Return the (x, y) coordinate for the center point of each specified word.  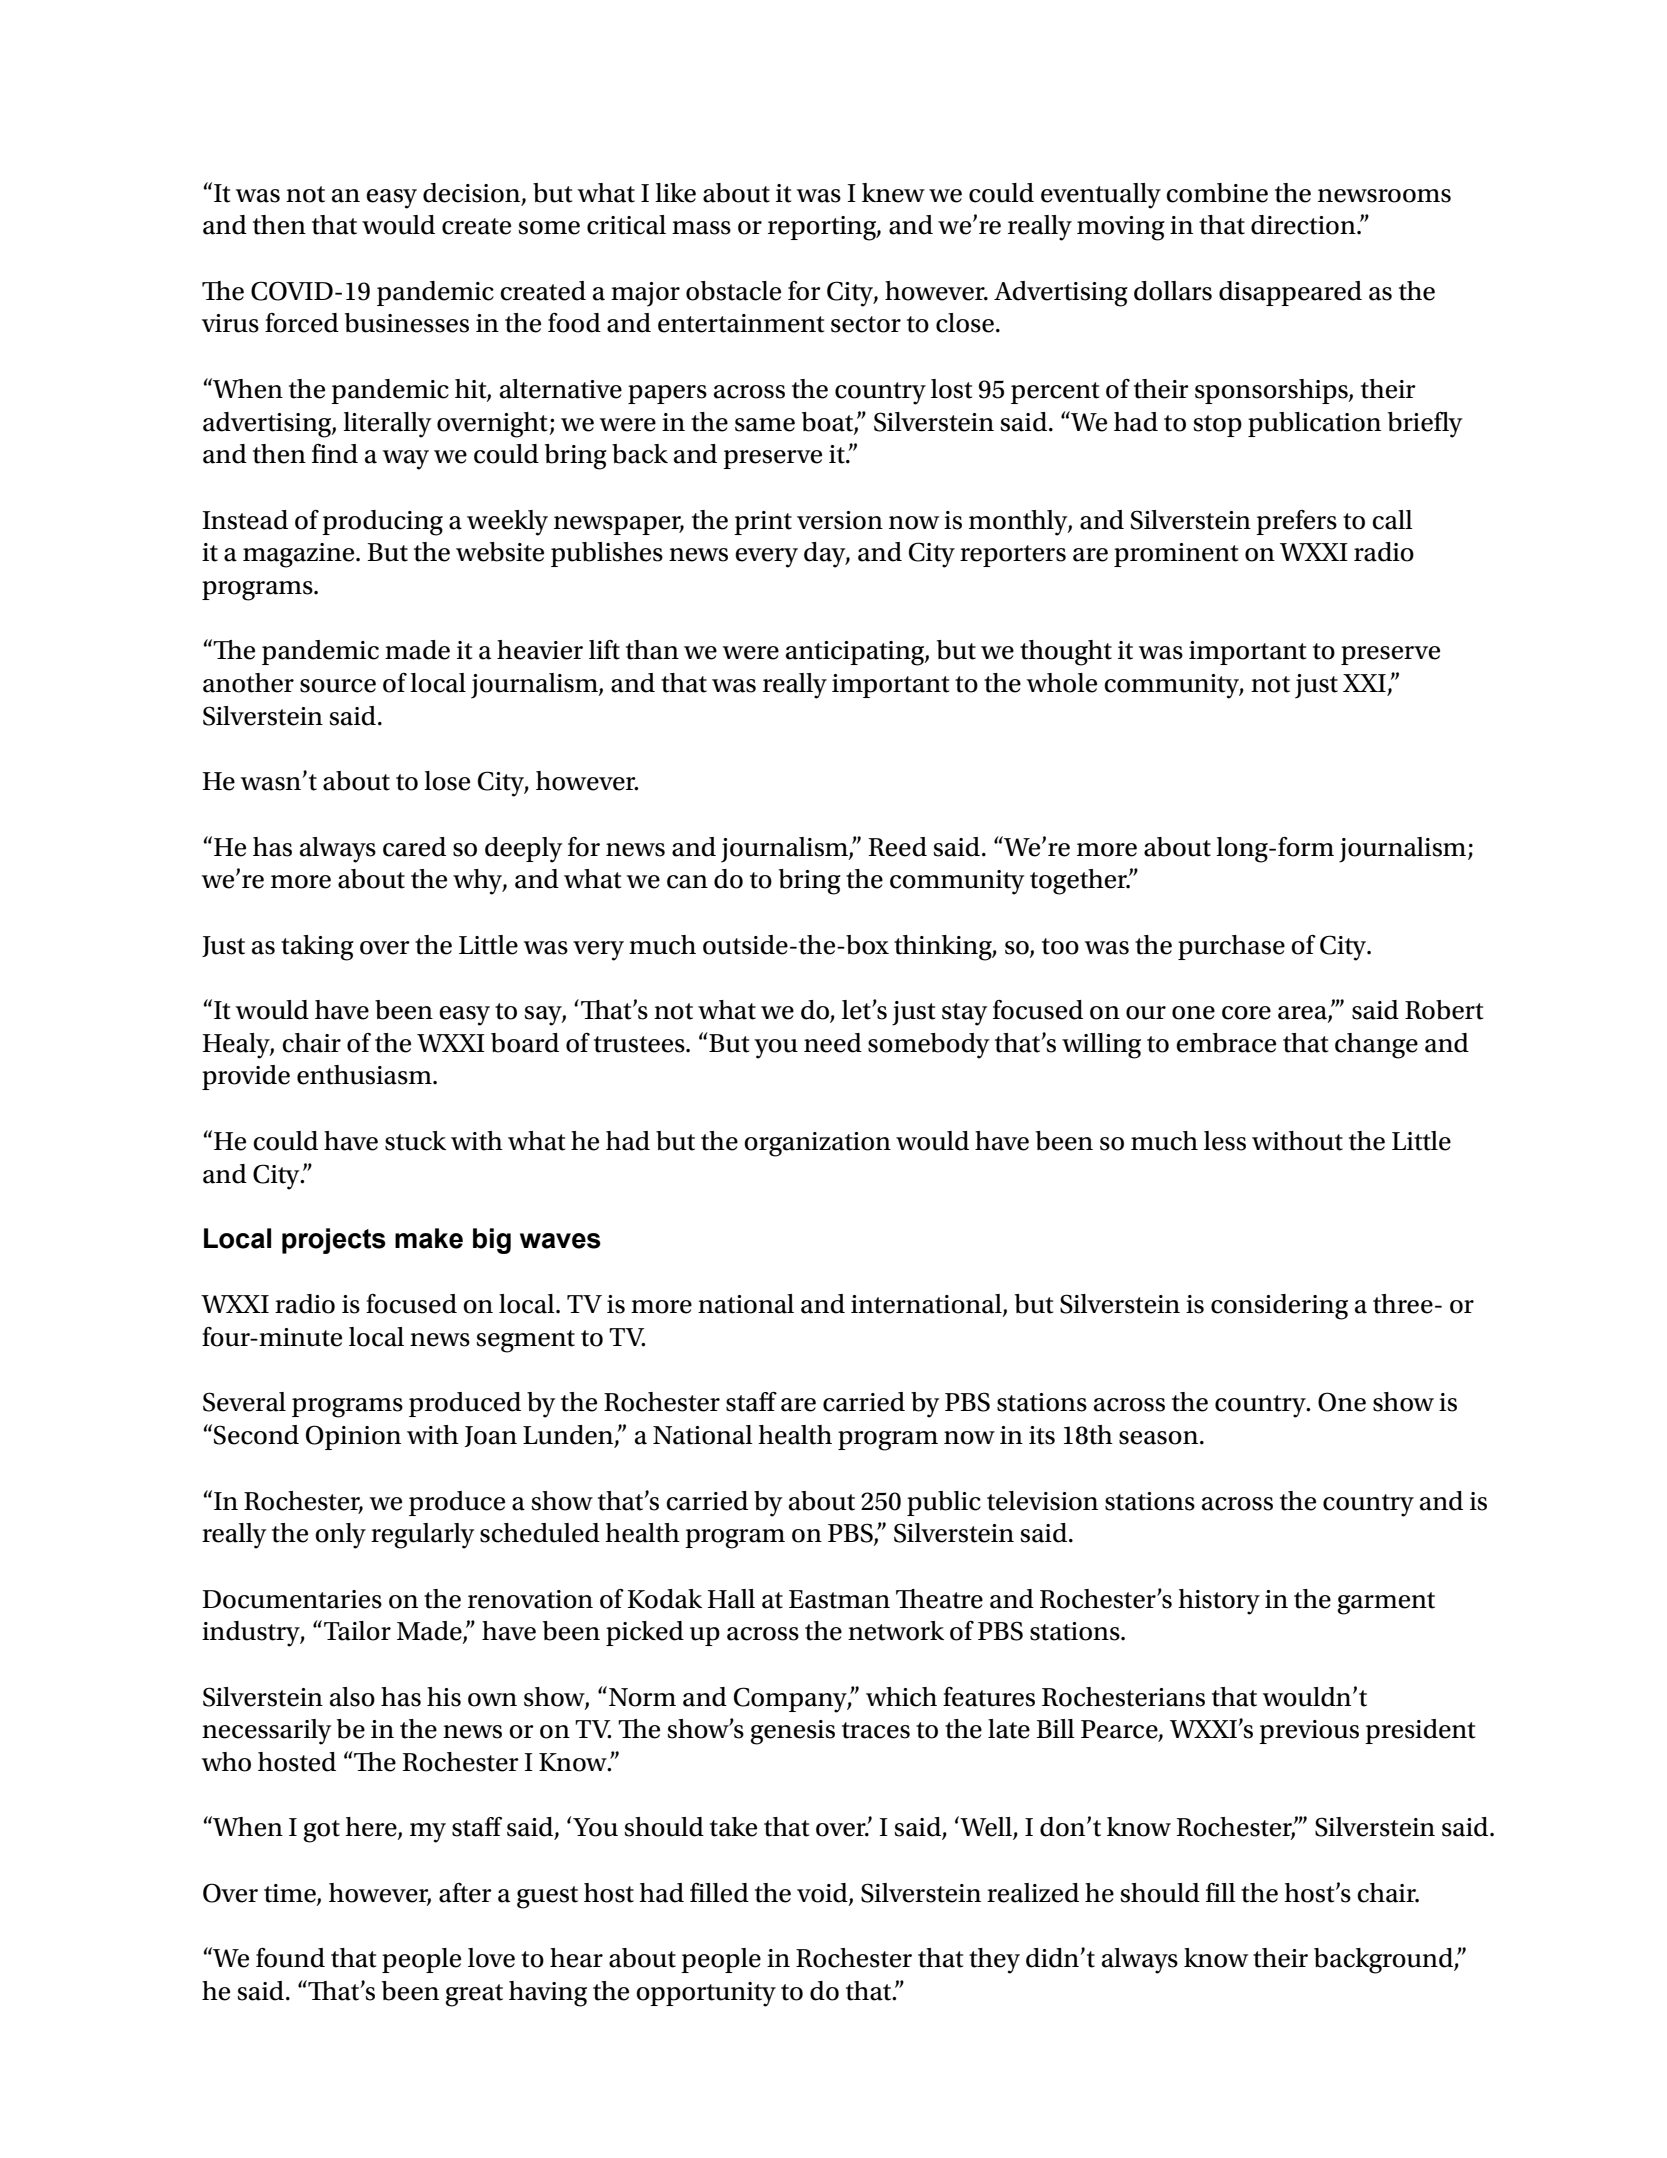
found (290, 1958)
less (1225, 1141)
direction (1304, 225)
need (833, 1043)
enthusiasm (365, 1075)
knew (893, 193)
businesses (407, 323)
